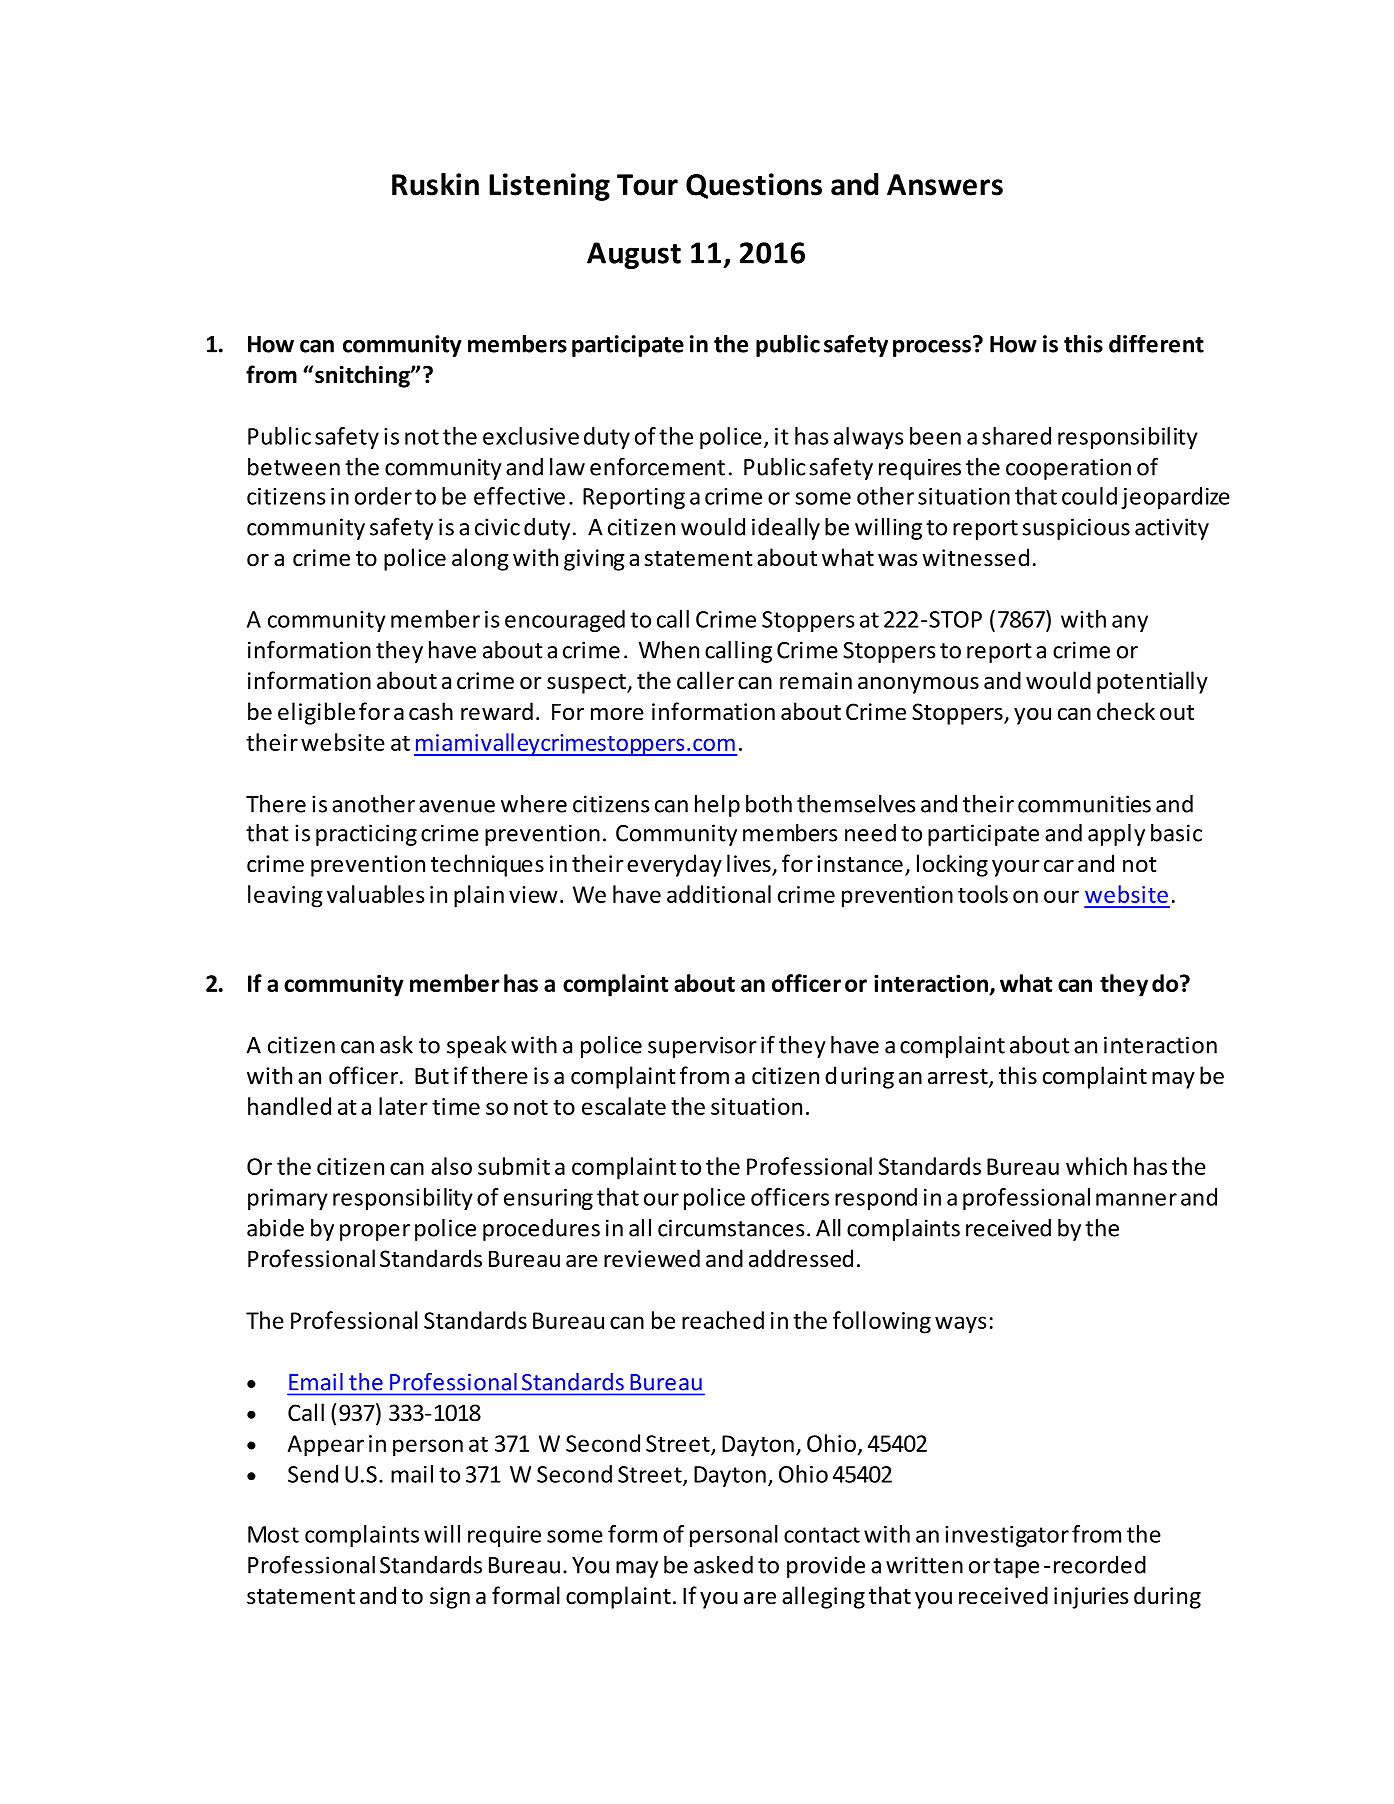 Image resolution: width=1394 pixels, height=1804 pixels. Describe the element at coordinates (376, 894) in the screenshot. I see `valuables` at that location.
